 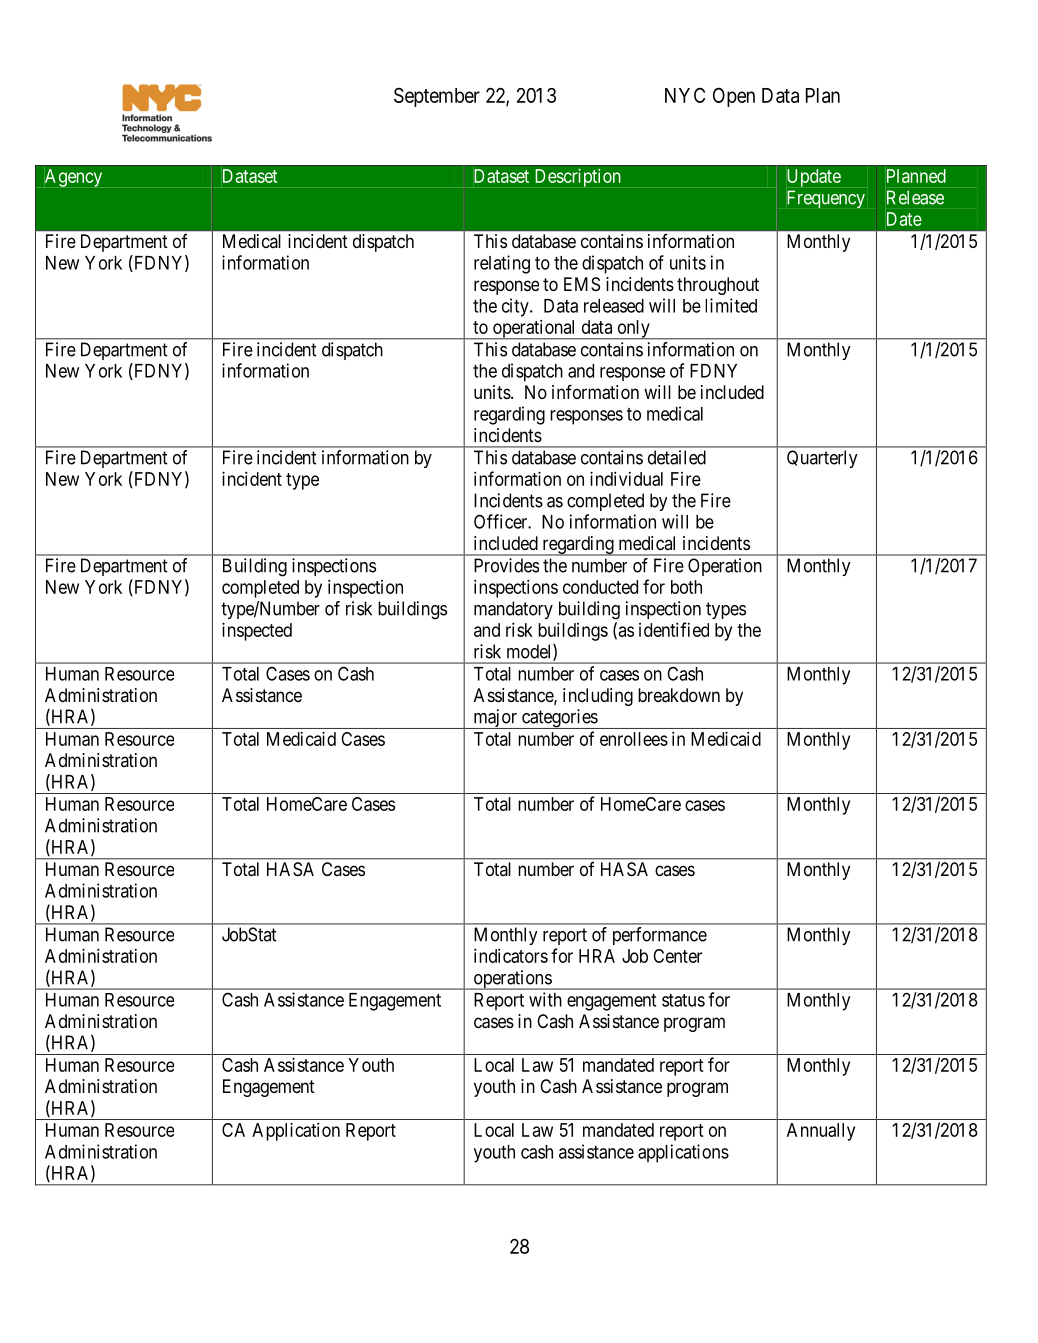 I want to click on categories, so click(x=559, y=719).
